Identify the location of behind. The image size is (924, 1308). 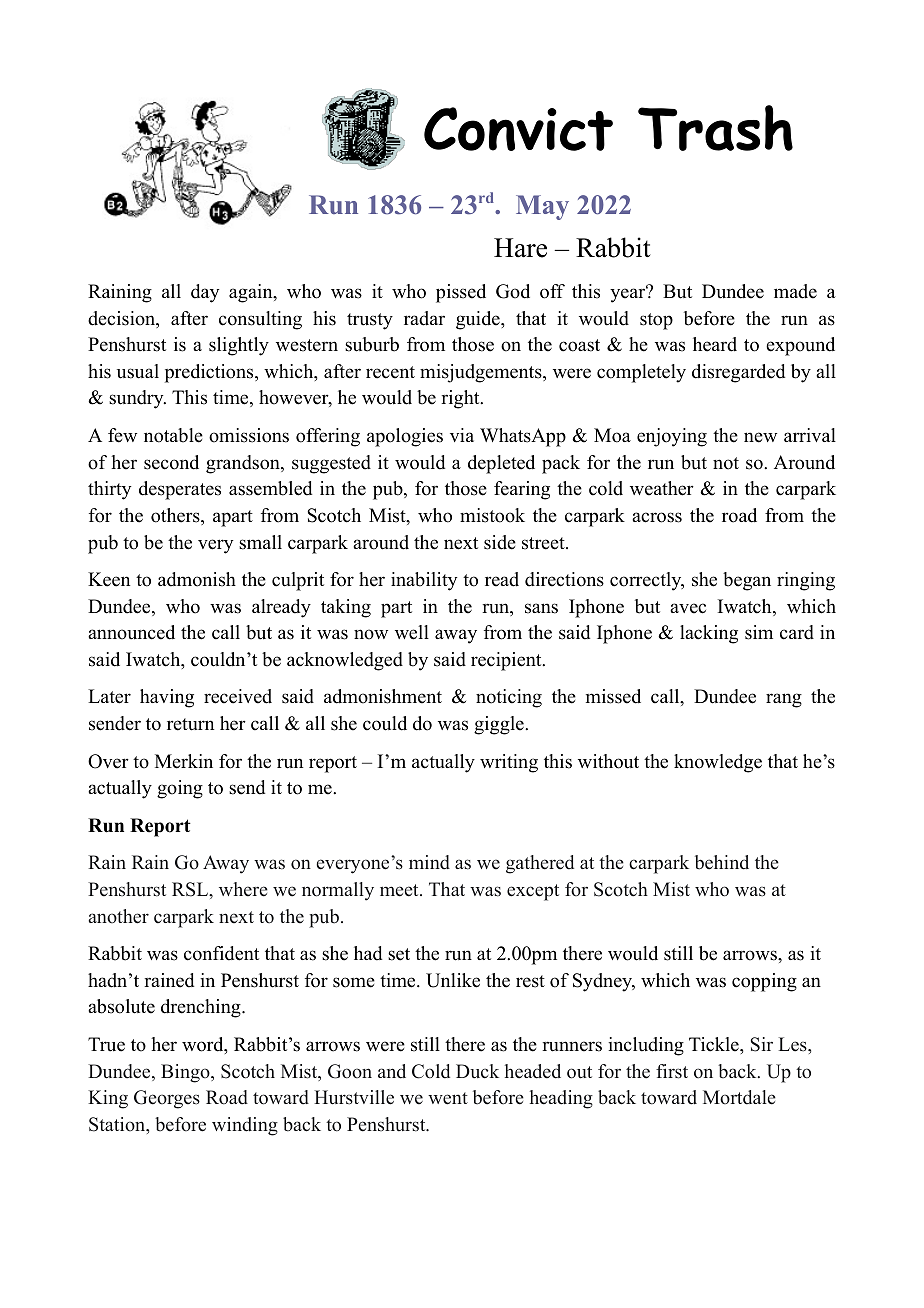
(722, 862).
